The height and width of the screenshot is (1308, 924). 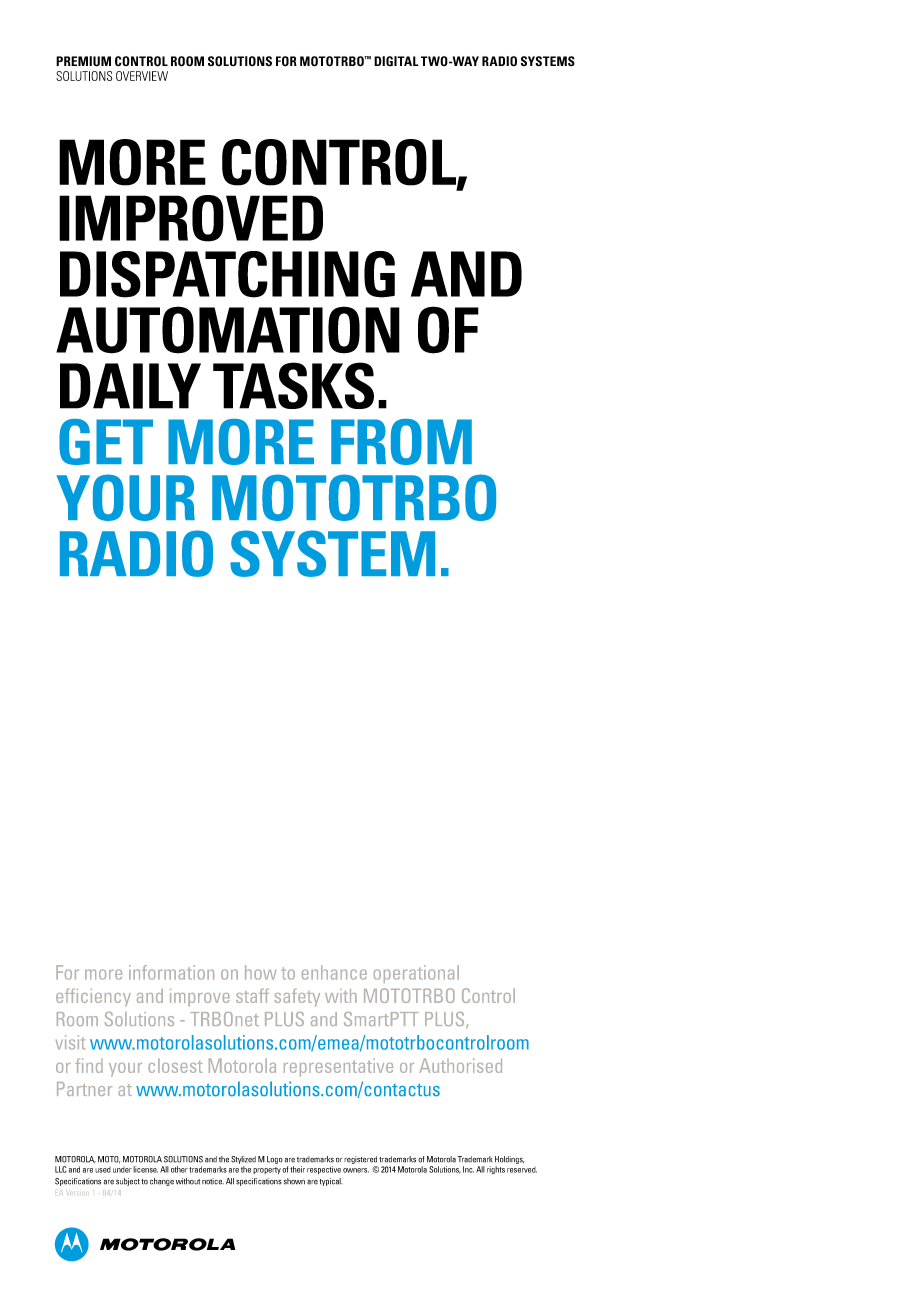 I want to click on GET, so click(x=106, y=442).
